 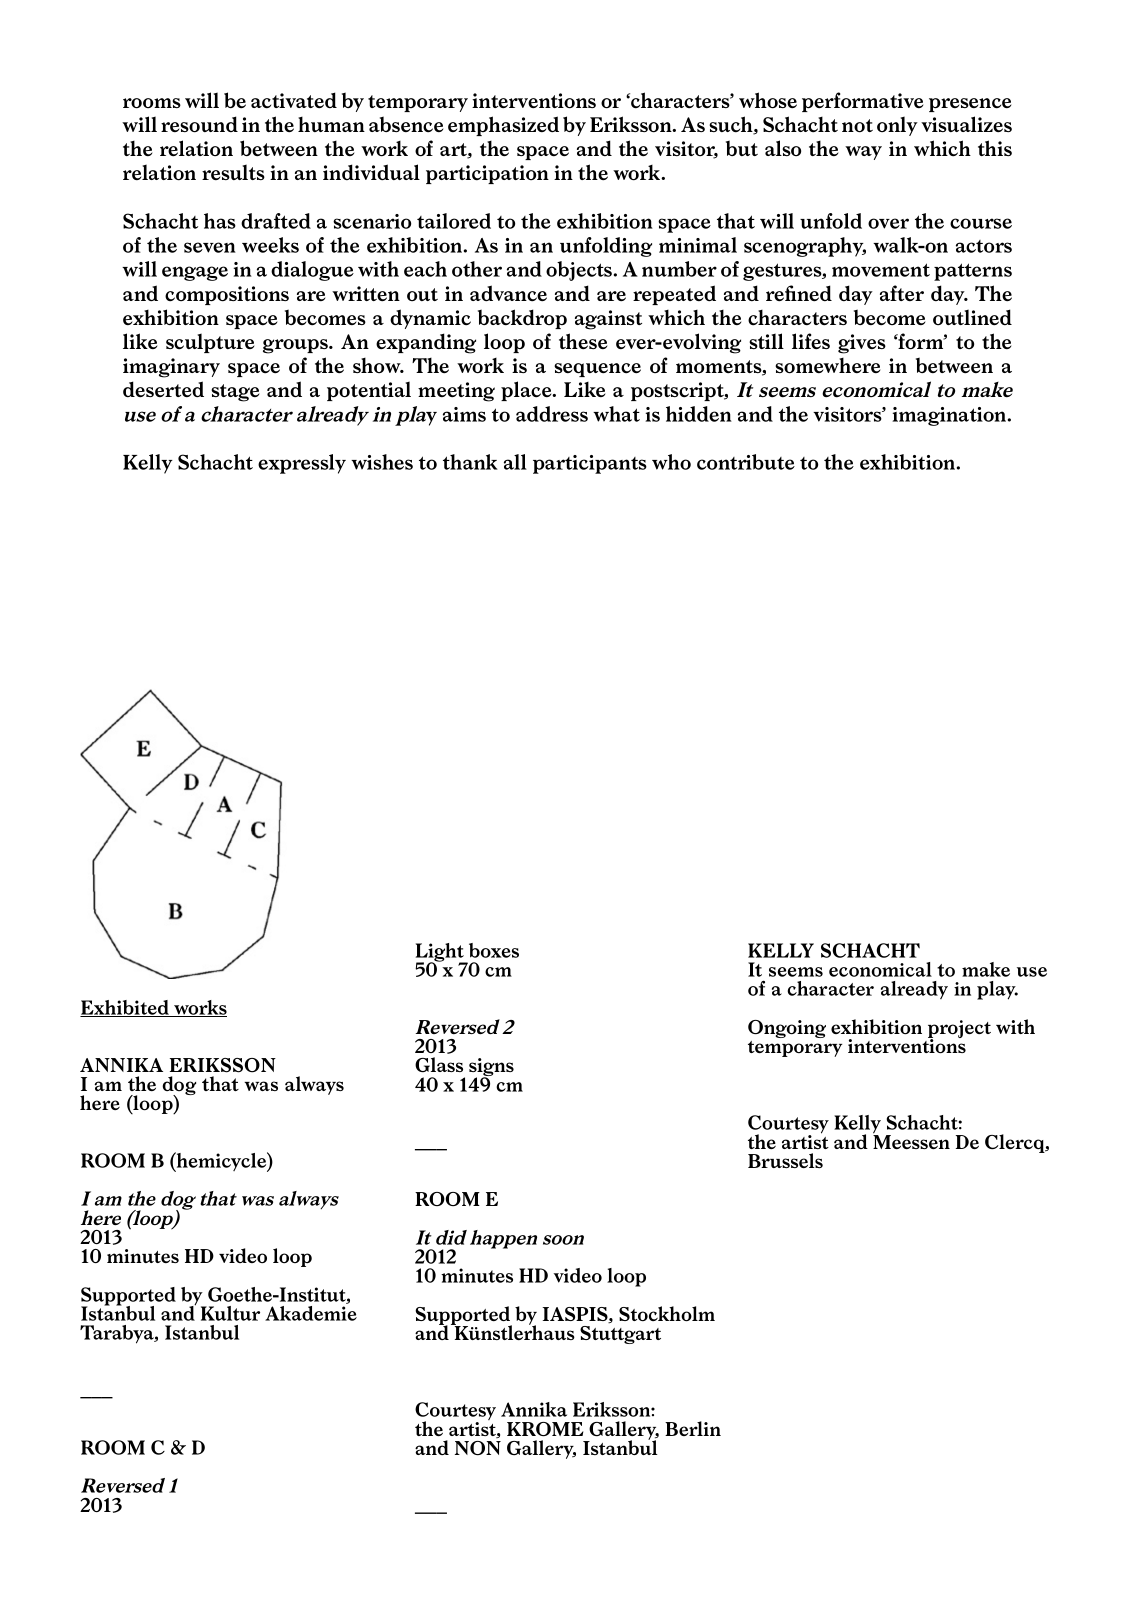 What do you see at coordinates (897, 126) in the screenshot?
I see `only` at bounding box center [897, 126].
